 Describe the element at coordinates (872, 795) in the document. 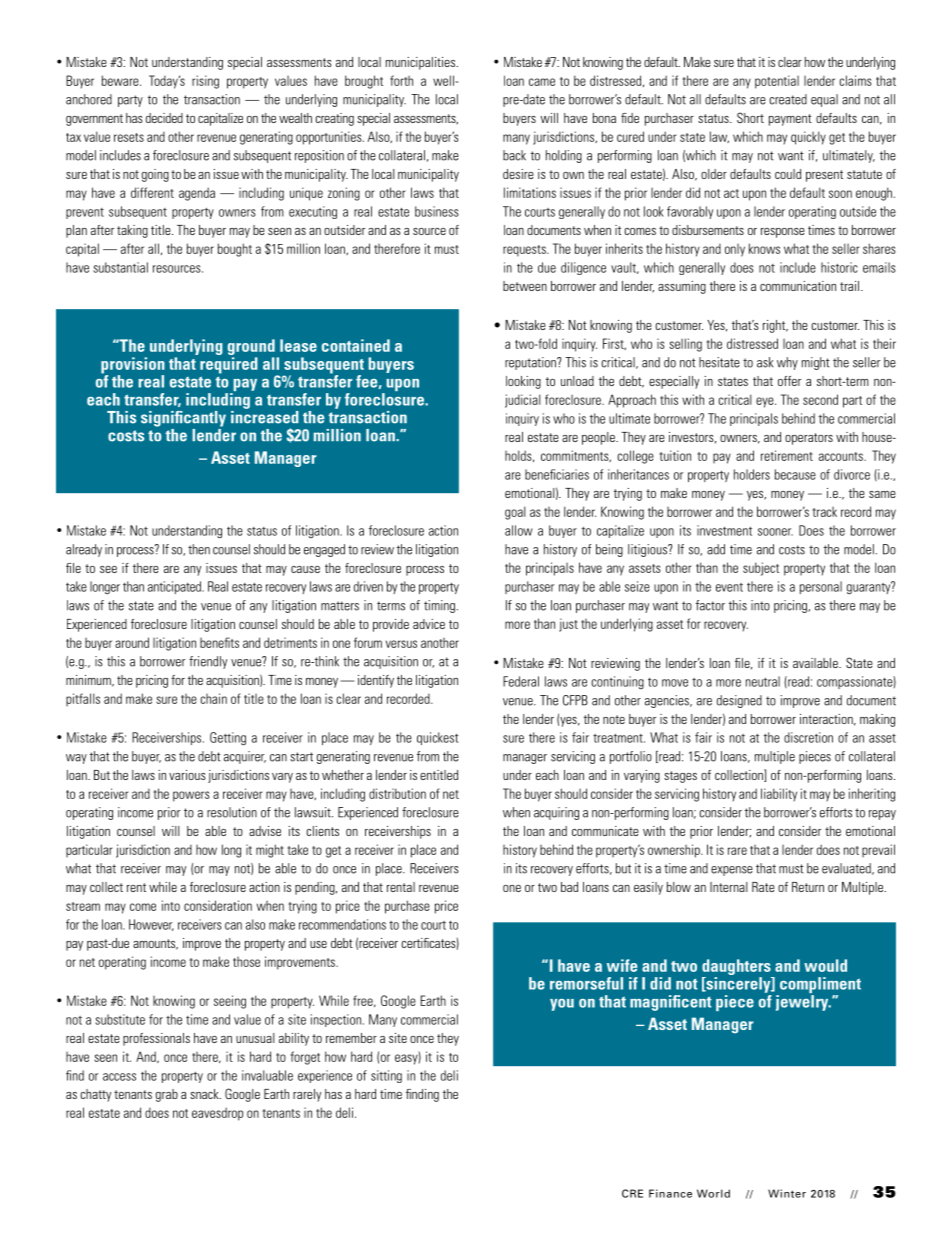

I see `inheriting` at that location.
